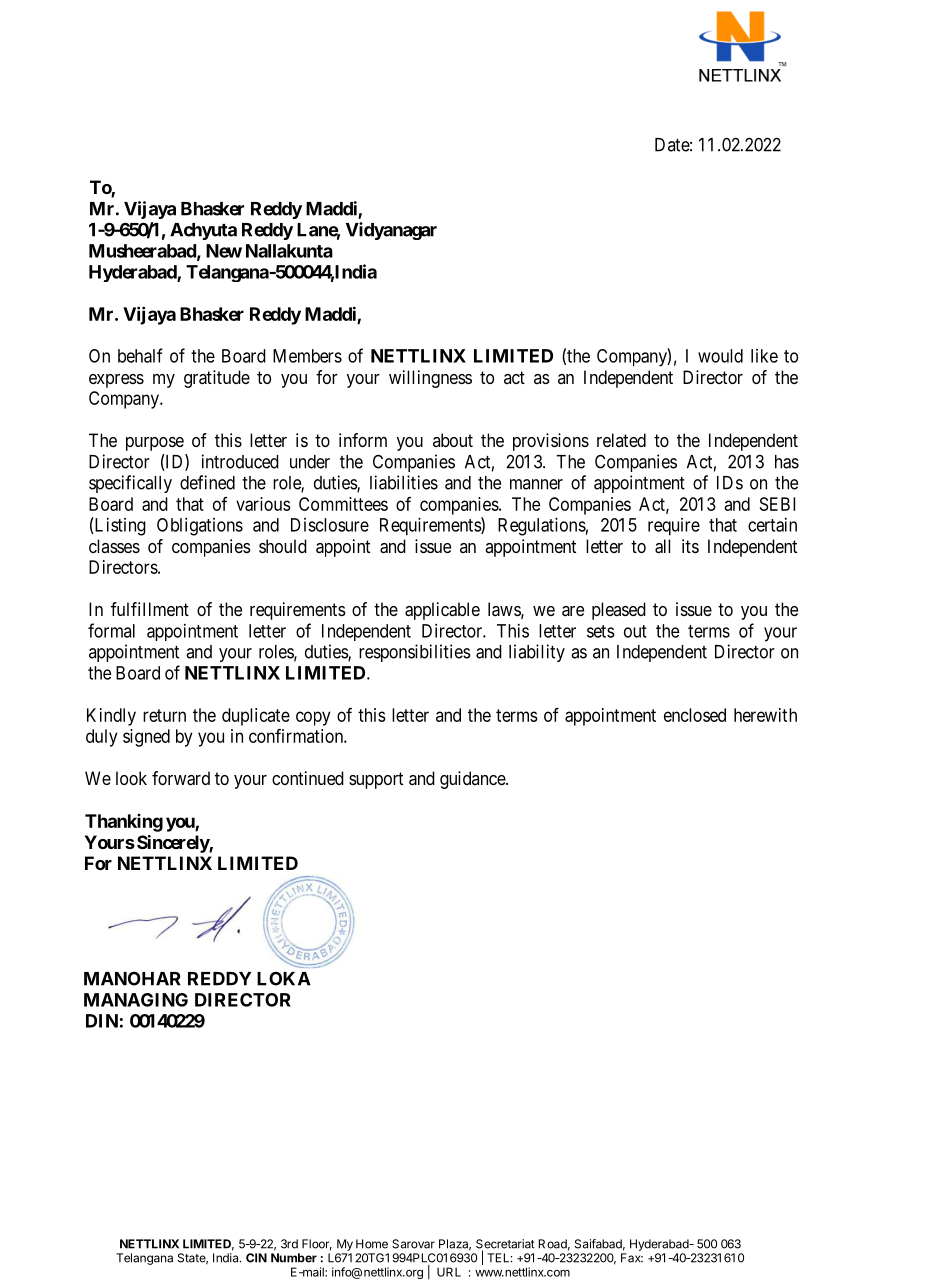 The width and height of the screenshot is (936, 1288). Describe the element at coordinates (256, 1258) in the screenshot. I see `CIN` at that location.
